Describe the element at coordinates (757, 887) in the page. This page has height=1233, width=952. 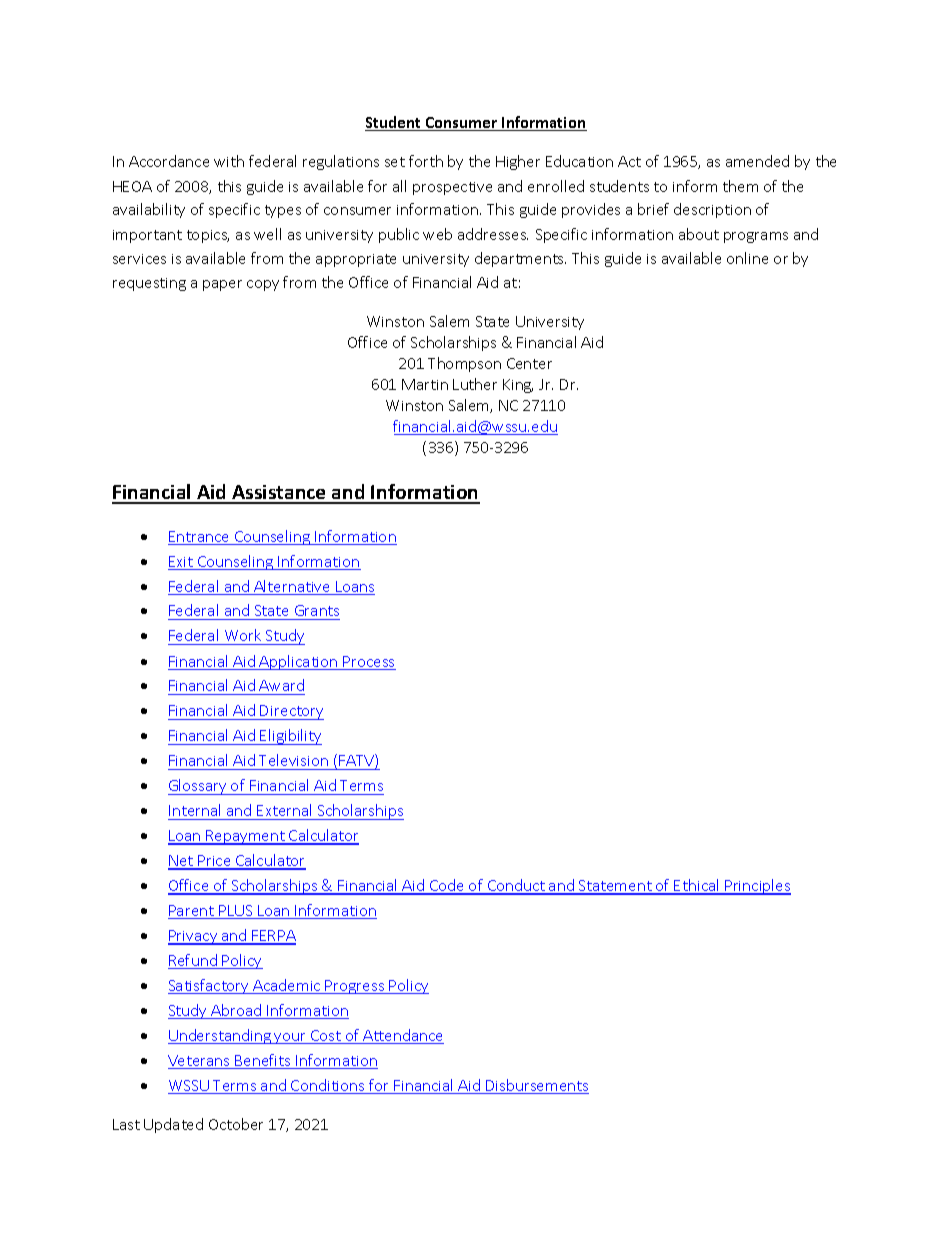
I see `Principles` at that location.
